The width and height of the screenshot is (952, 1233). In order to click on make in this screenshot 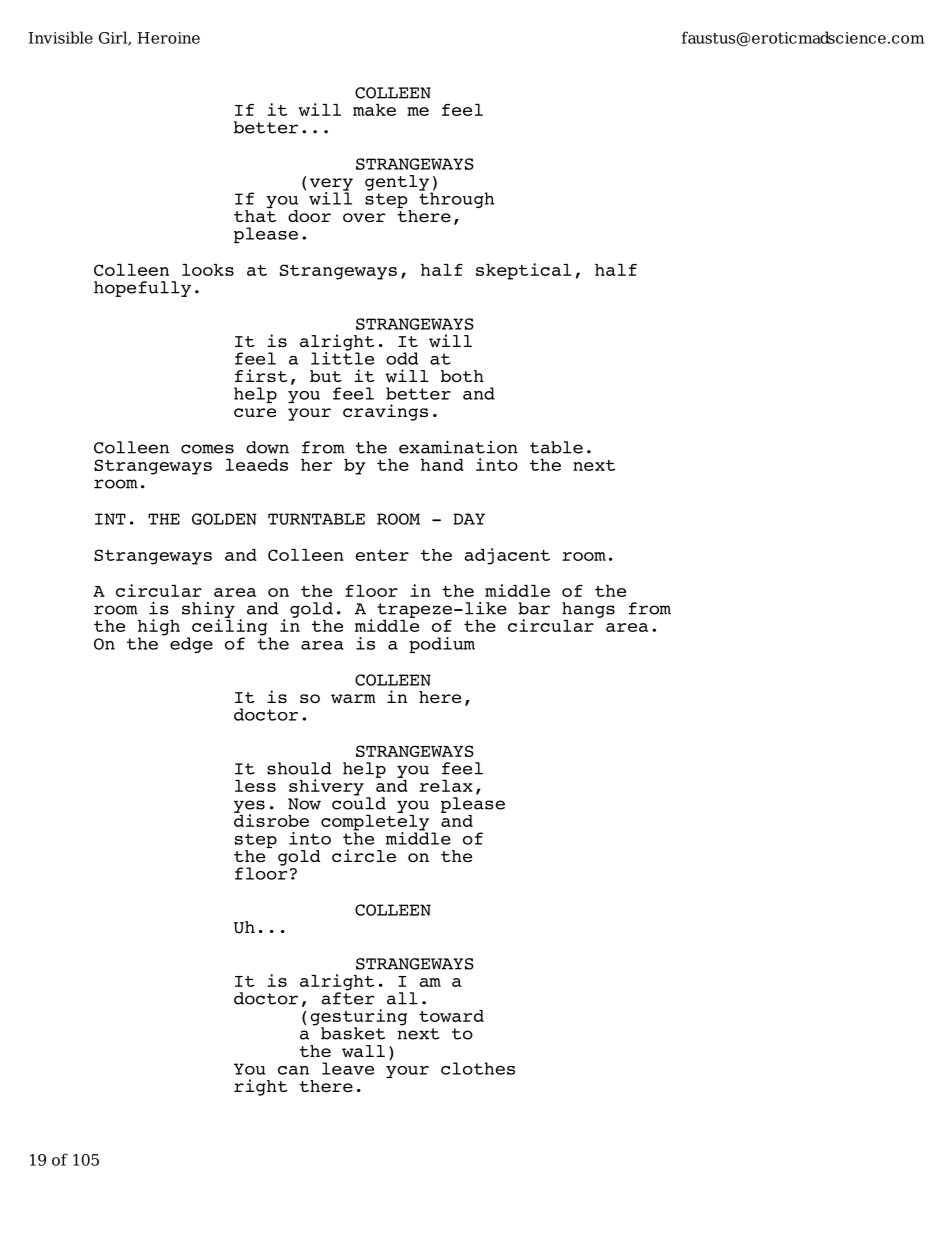, I will do `click(374, 110)`.
